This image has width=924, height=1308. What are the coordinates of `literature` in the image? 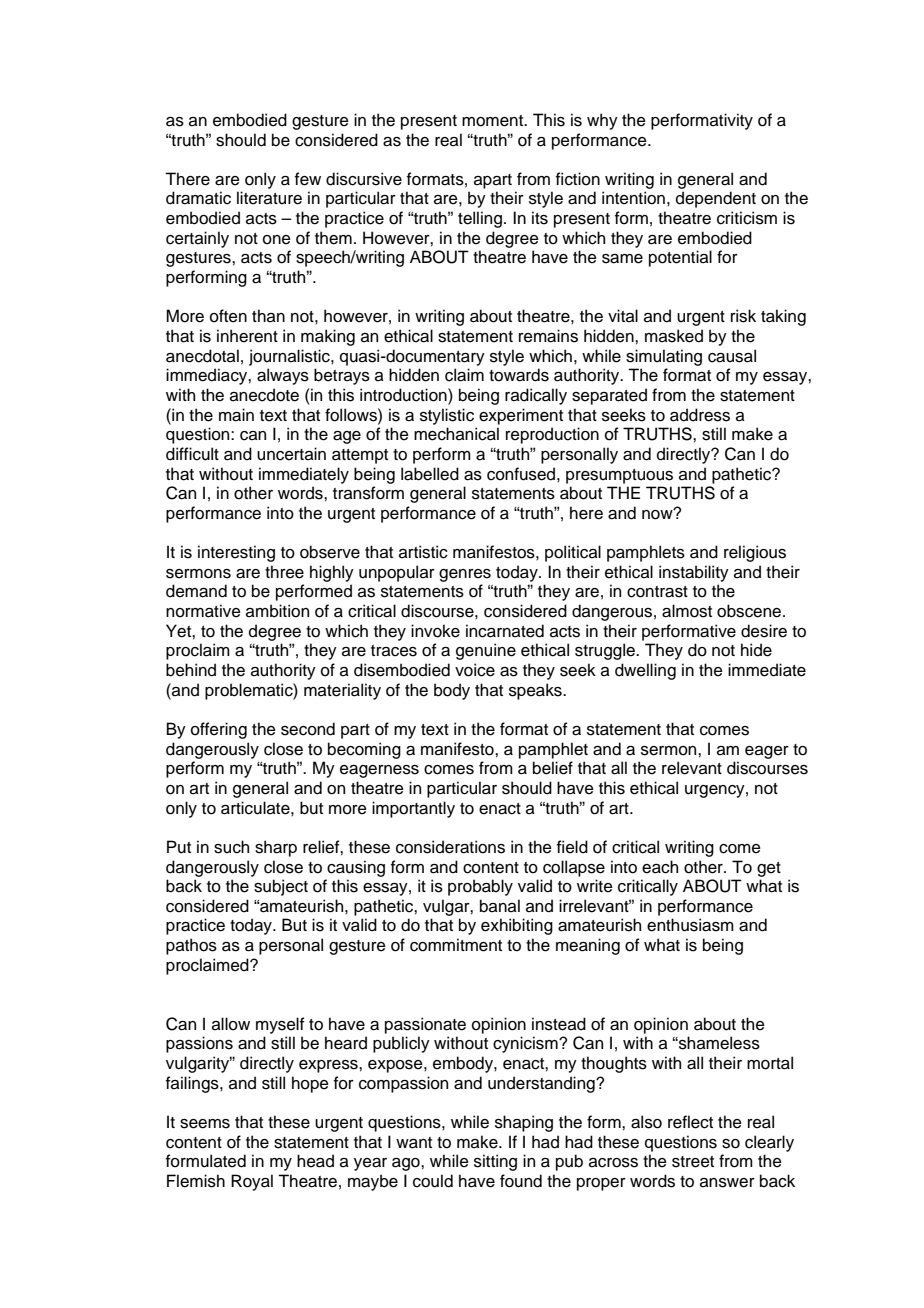 It's located at (269, 198).
